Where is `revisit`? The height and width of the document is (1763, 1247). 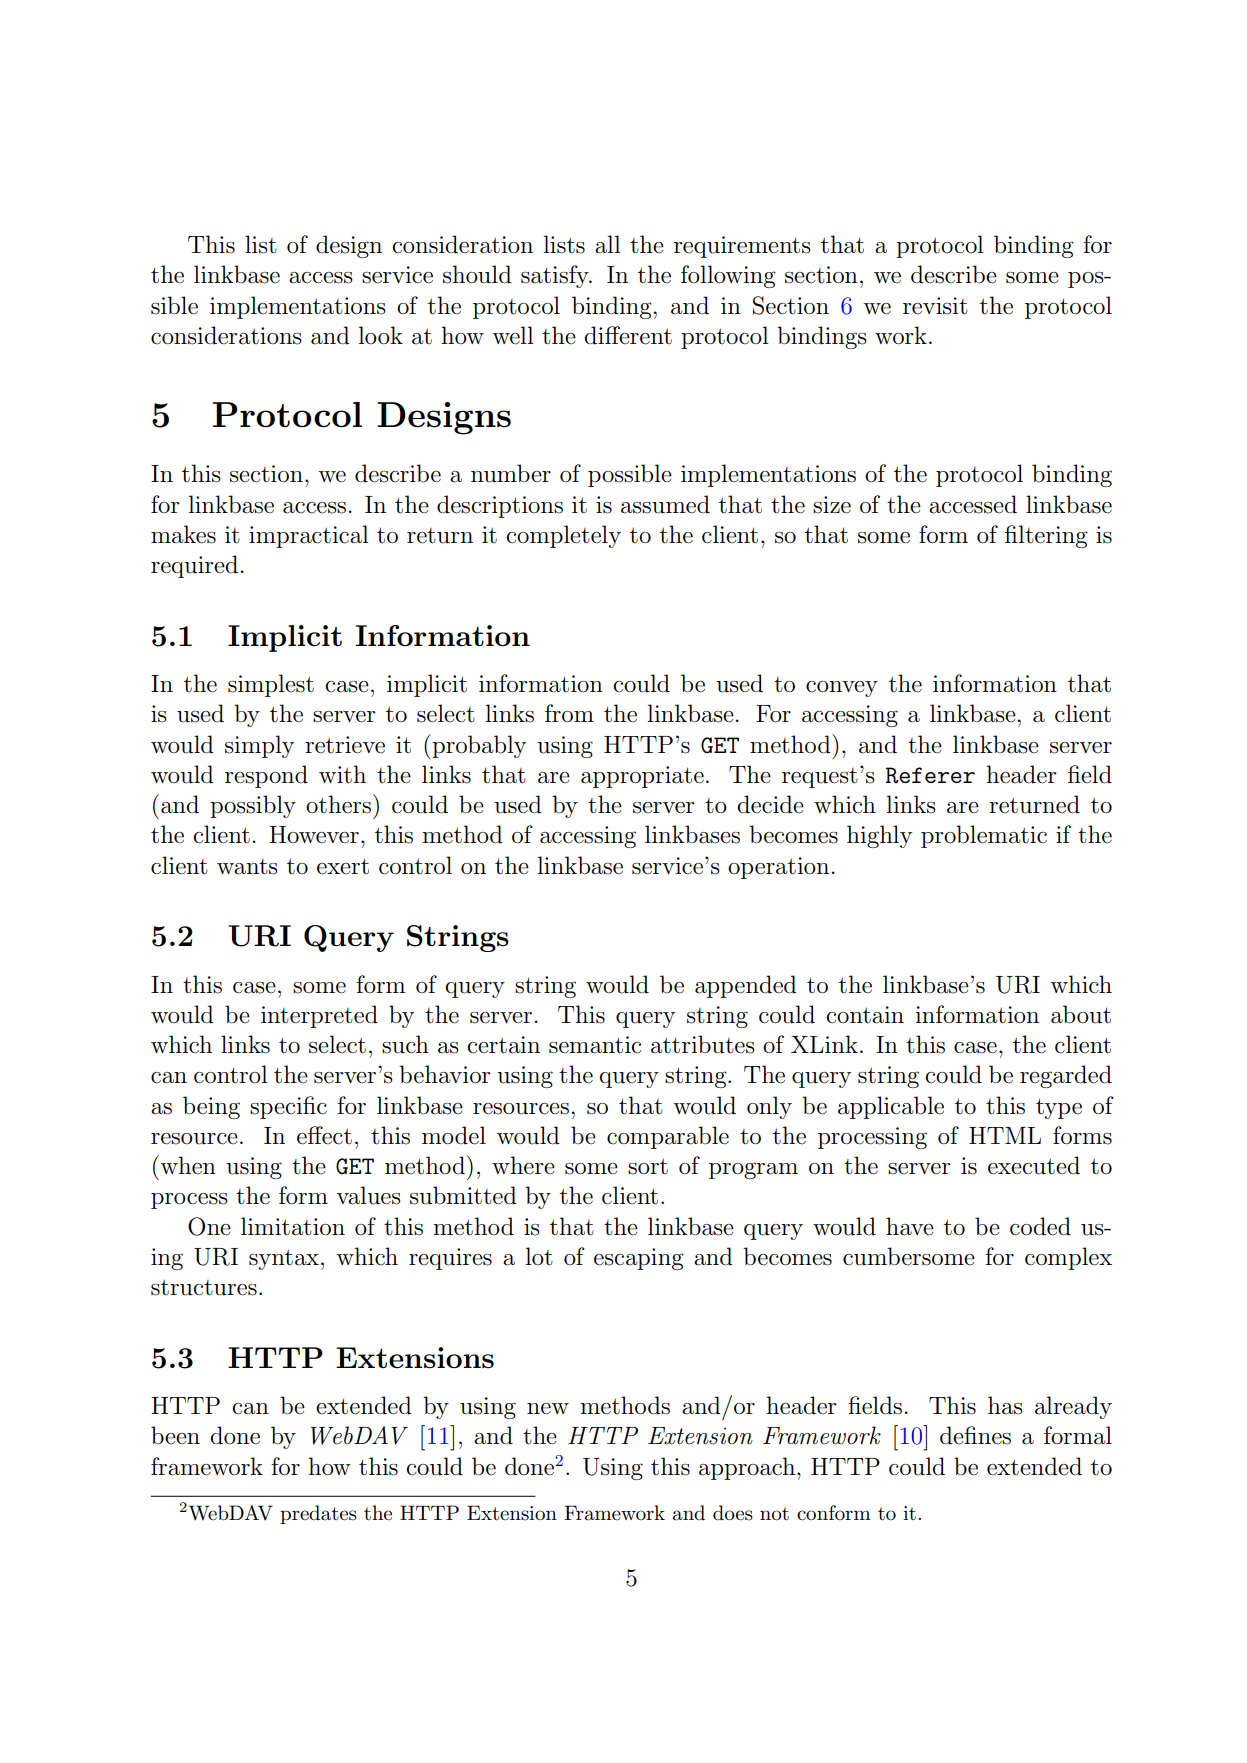 revisit is located at coordinates (935, 306).
